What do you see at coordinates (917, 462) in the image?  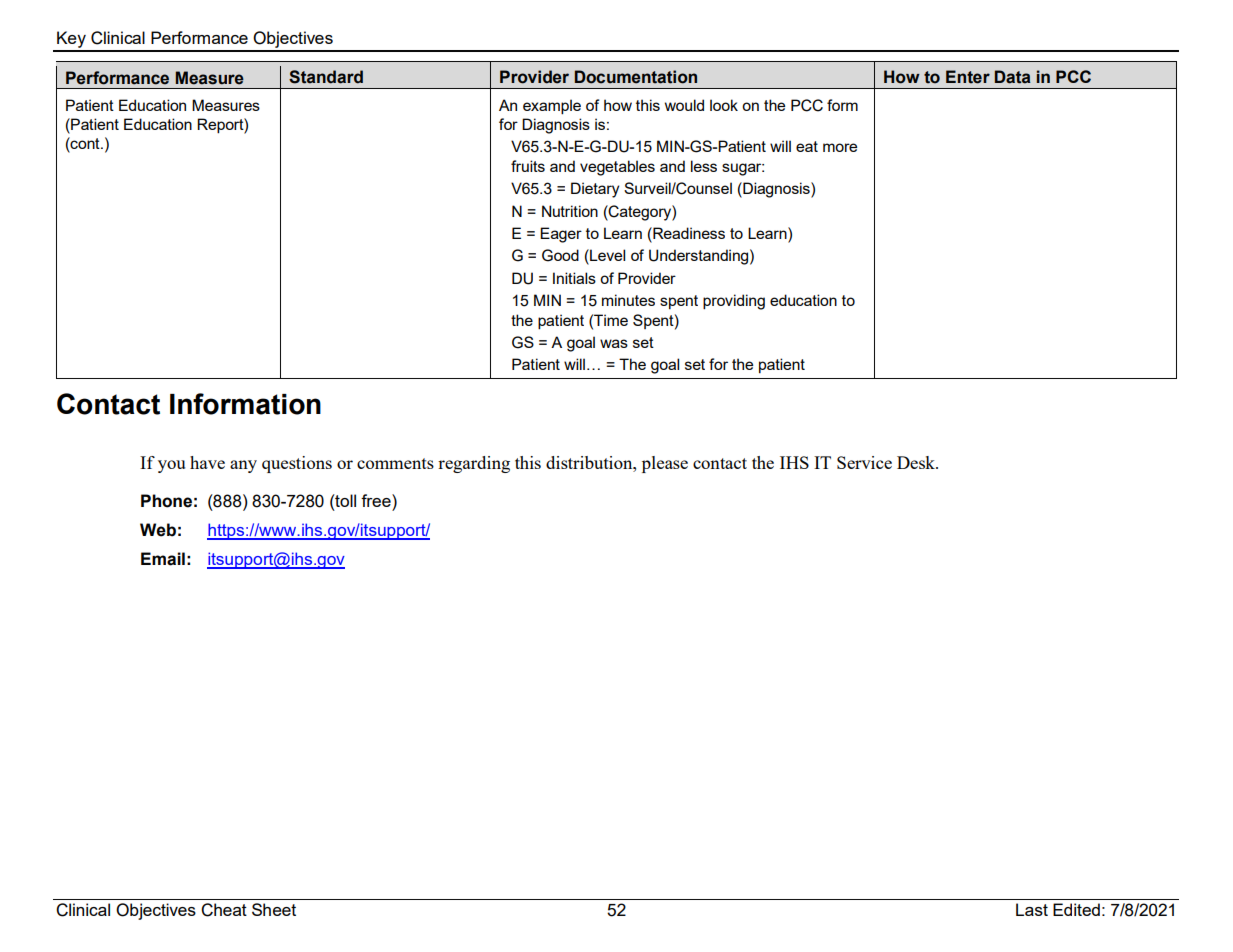 I see `Desk` at bounding box center [917, 462].
